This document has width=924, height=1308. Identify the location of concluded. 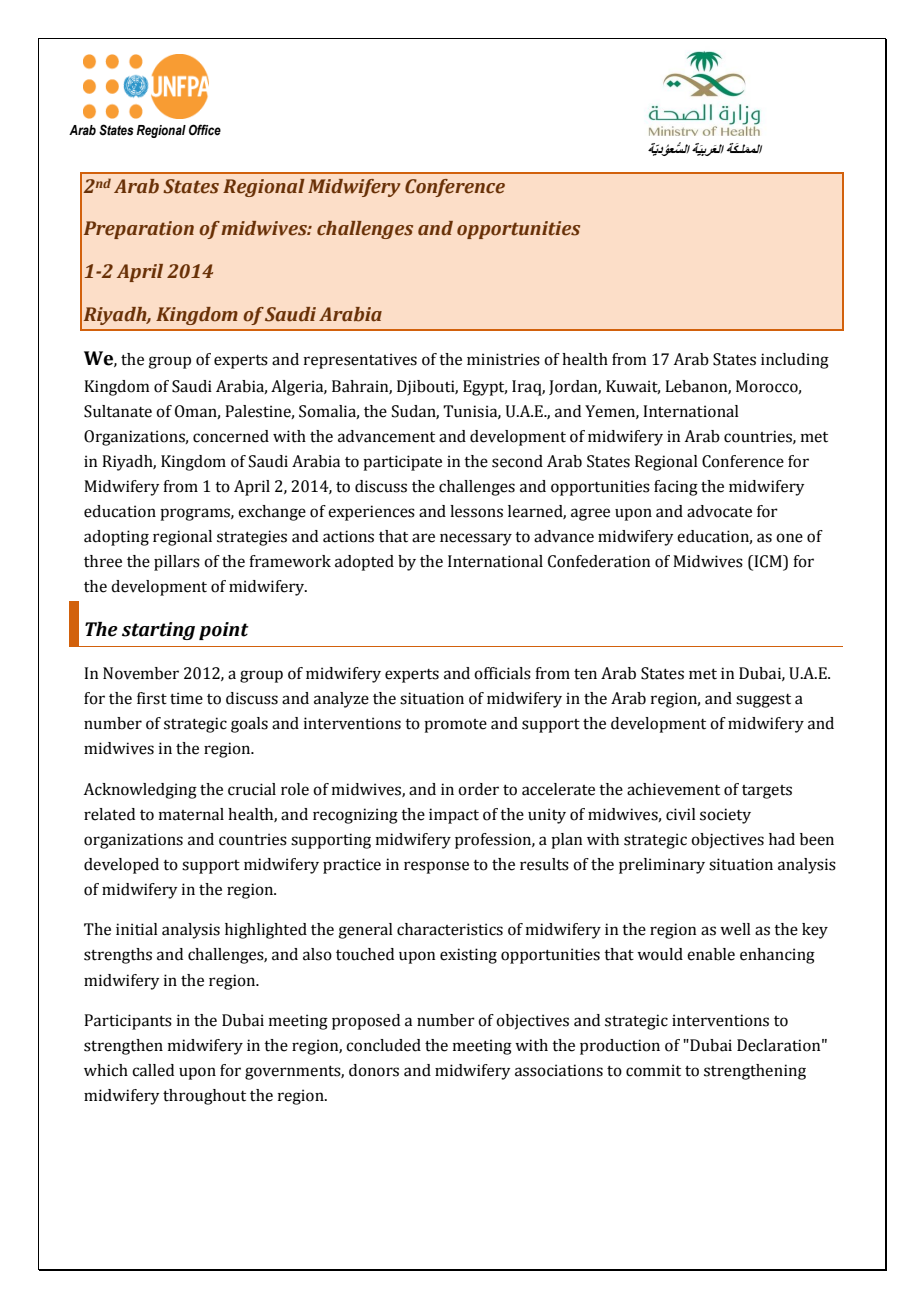
(383, 1045).
